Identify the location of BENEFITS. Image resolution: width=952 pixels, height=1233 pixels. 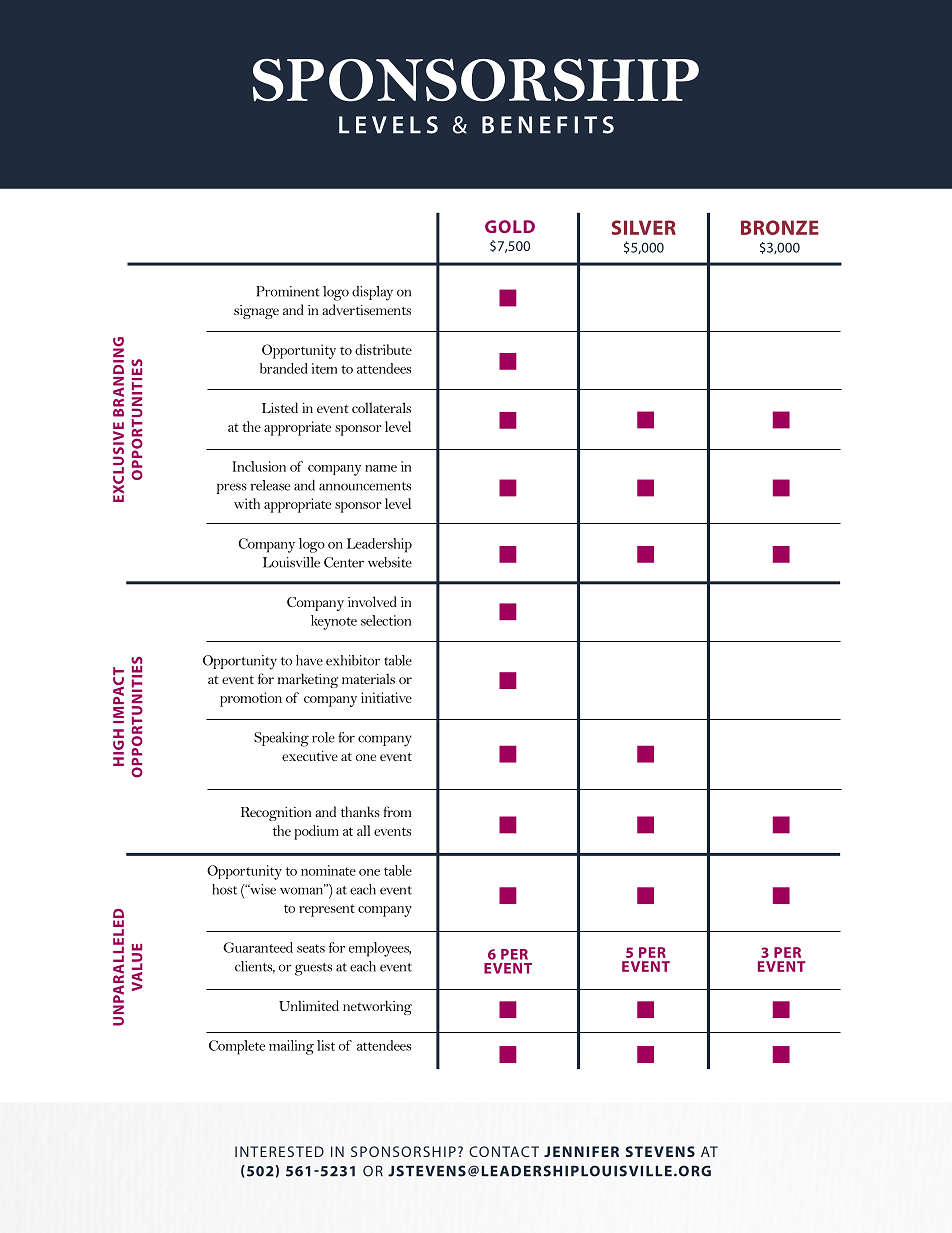
(548, 125).
